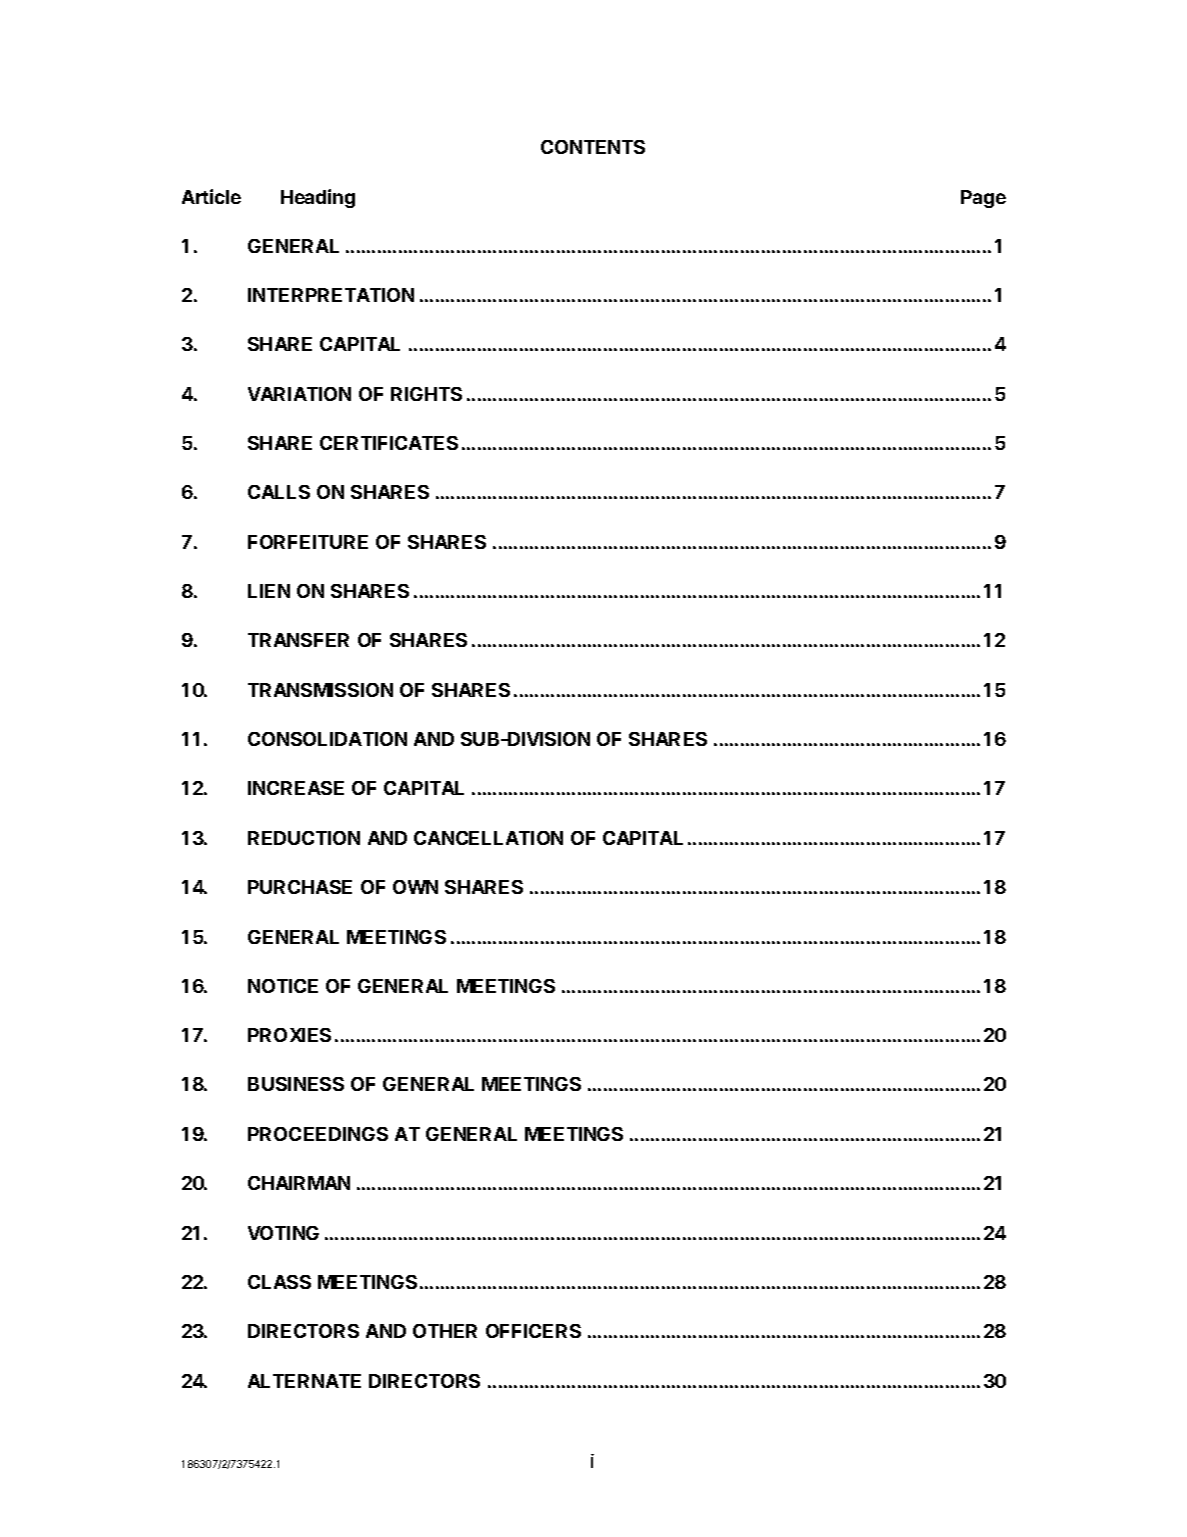 The width and height of the document is (1187, 1537). What do you see at coordinates (488, 838) in the document?
I see `CANCELLATION` at bounding box center [488, 838].
